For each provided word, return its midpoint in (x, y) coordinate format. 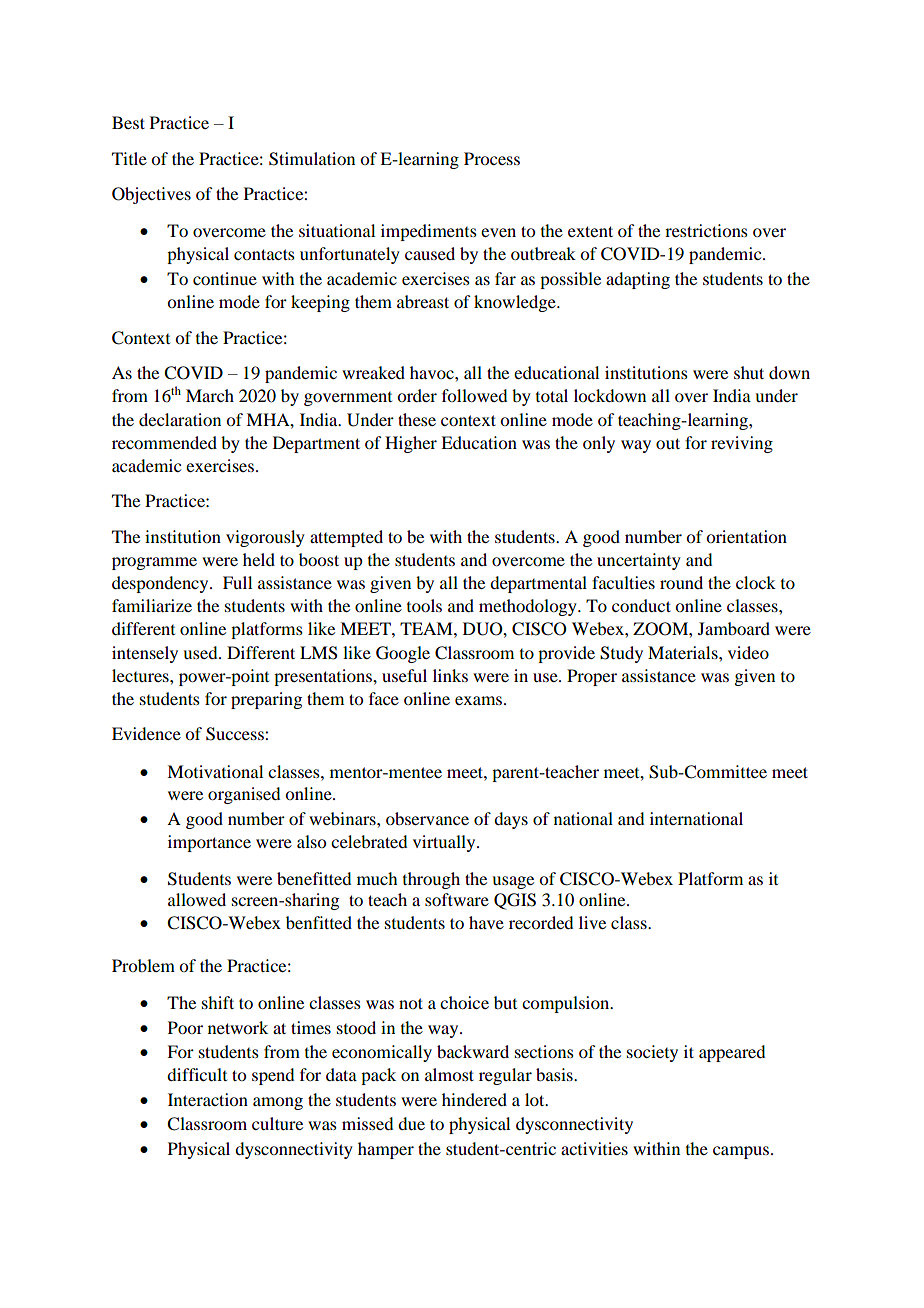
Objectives (151, 195)
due (411, 1123)
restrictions (706, 230)
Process (492, 158)
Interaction (208, 1099)
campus (741, 1152)
